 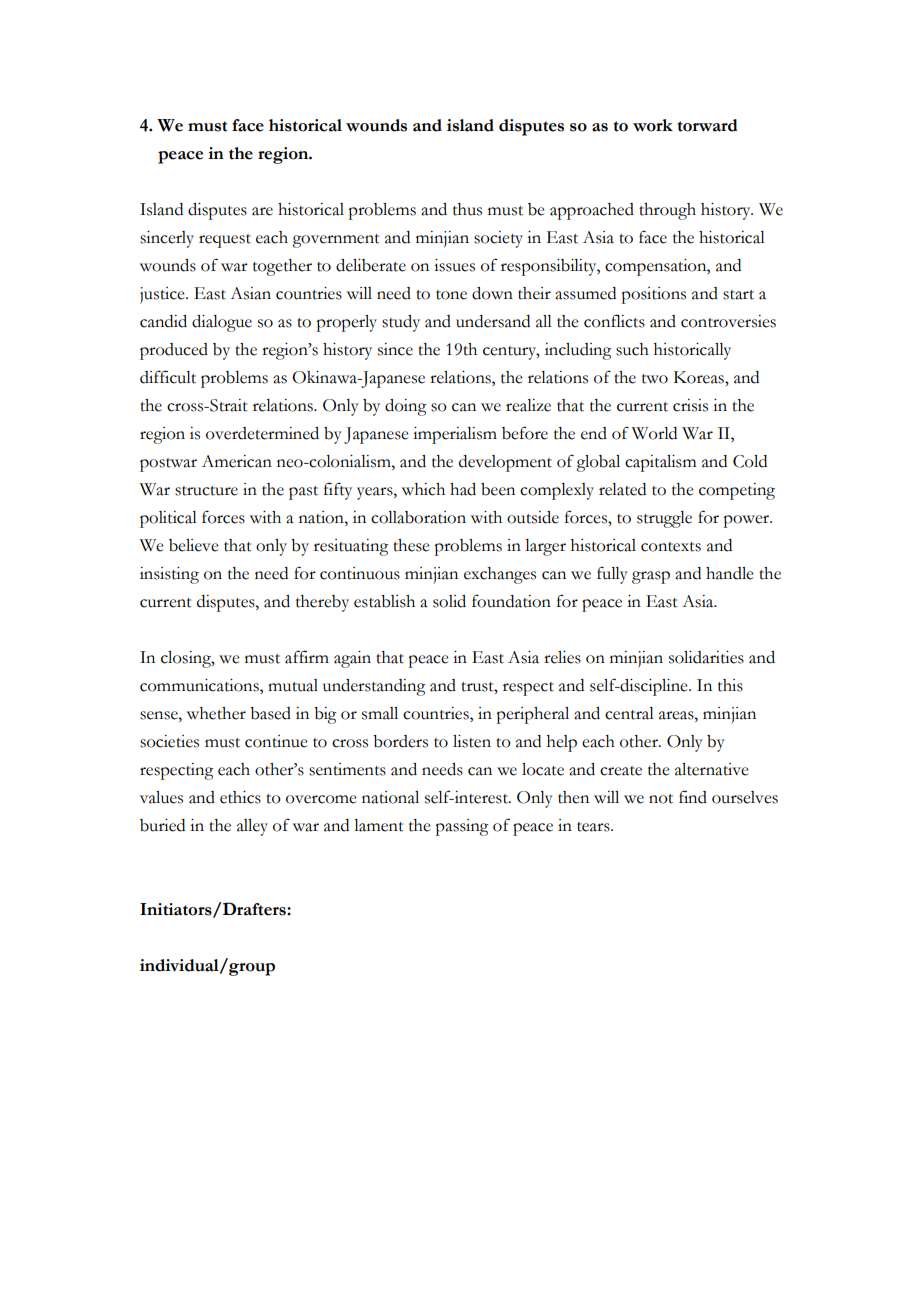 What do you see at coordinates (500, 575) in the document?
I see `exchanges` at bounding box center [500, 575].
